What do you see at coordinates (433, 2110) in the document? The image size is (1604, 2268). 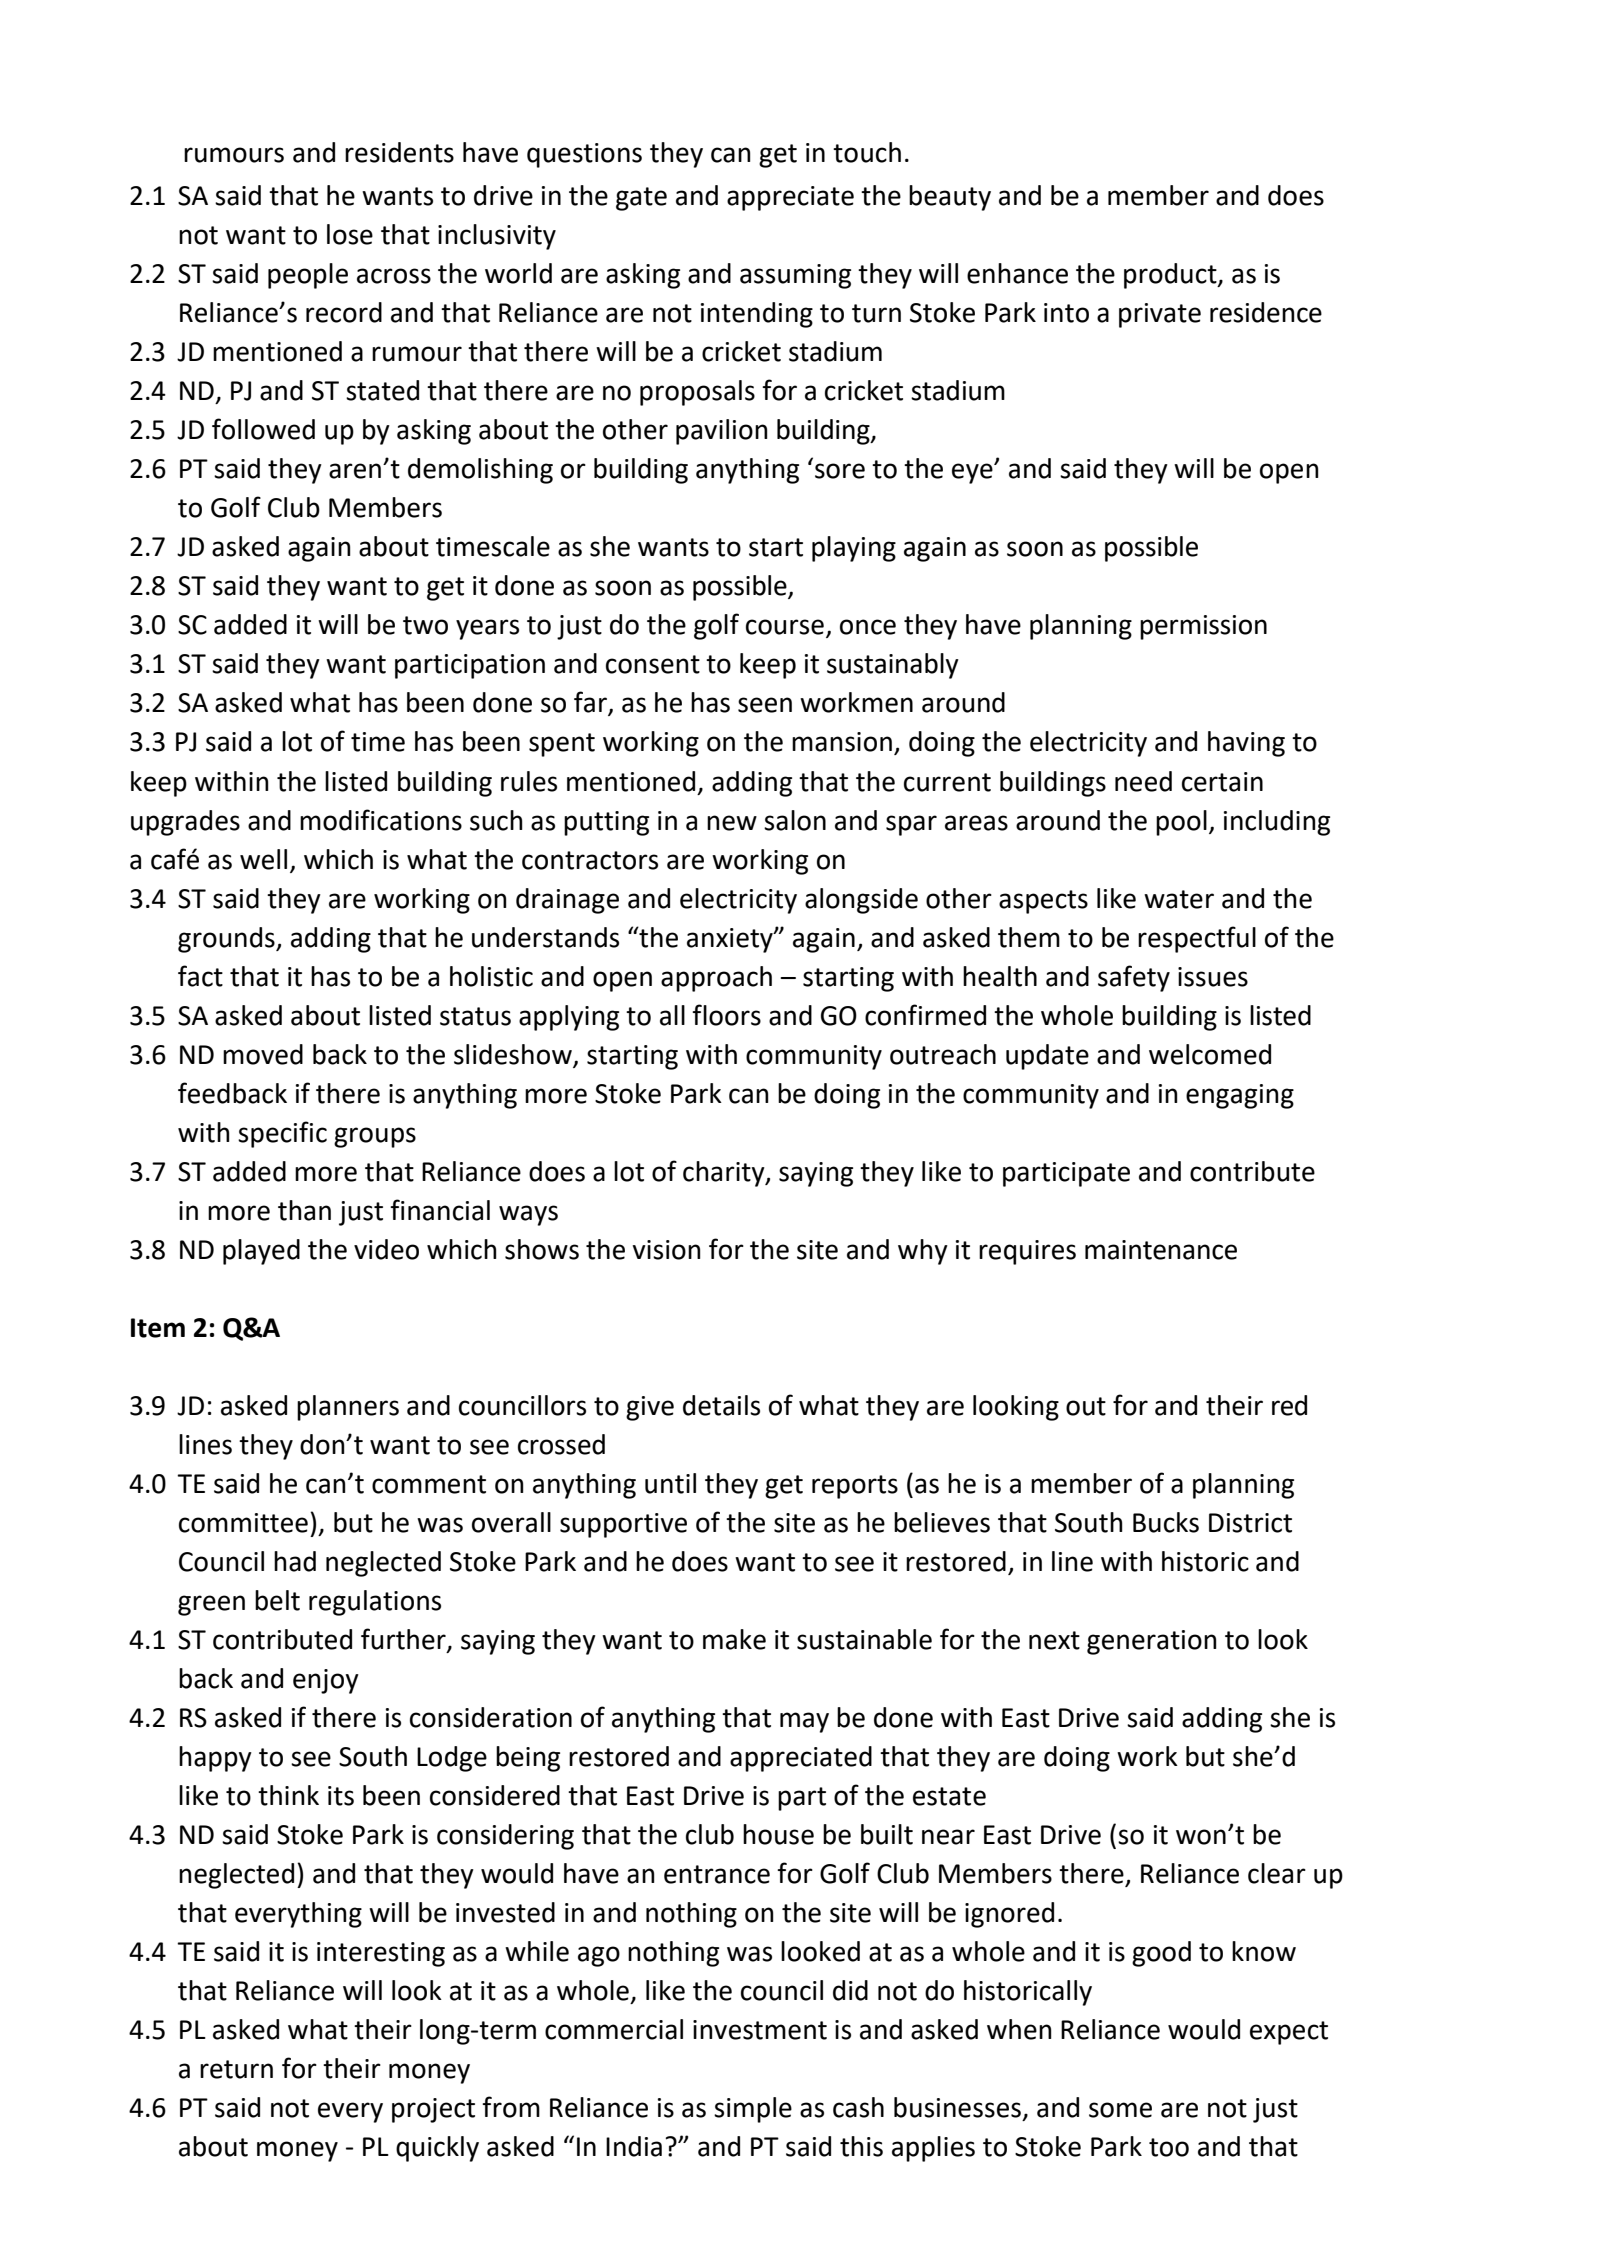 I see `project` at bounding box center [433, 2110].
